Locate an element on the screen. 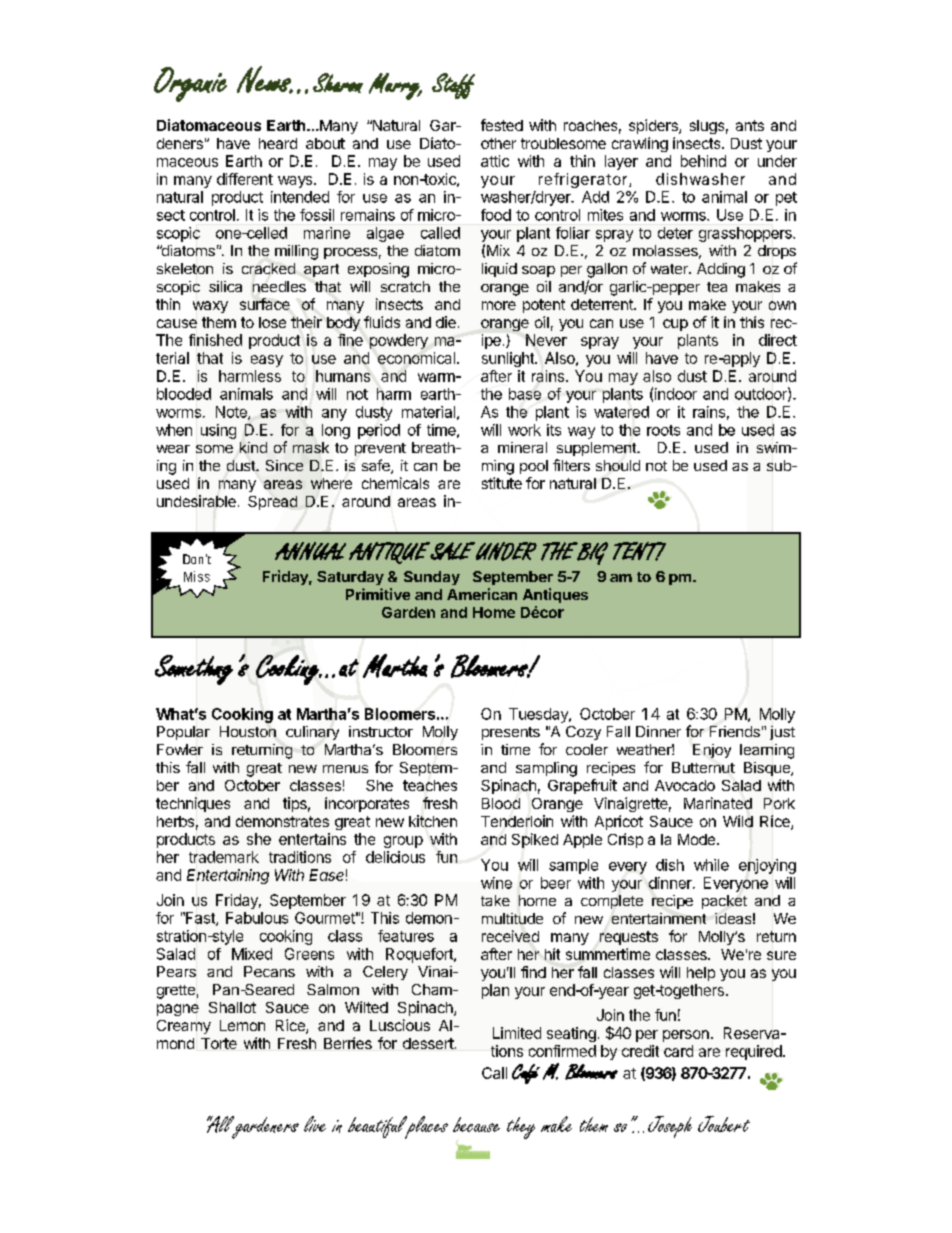  other is located at coordinates (498, 143).
